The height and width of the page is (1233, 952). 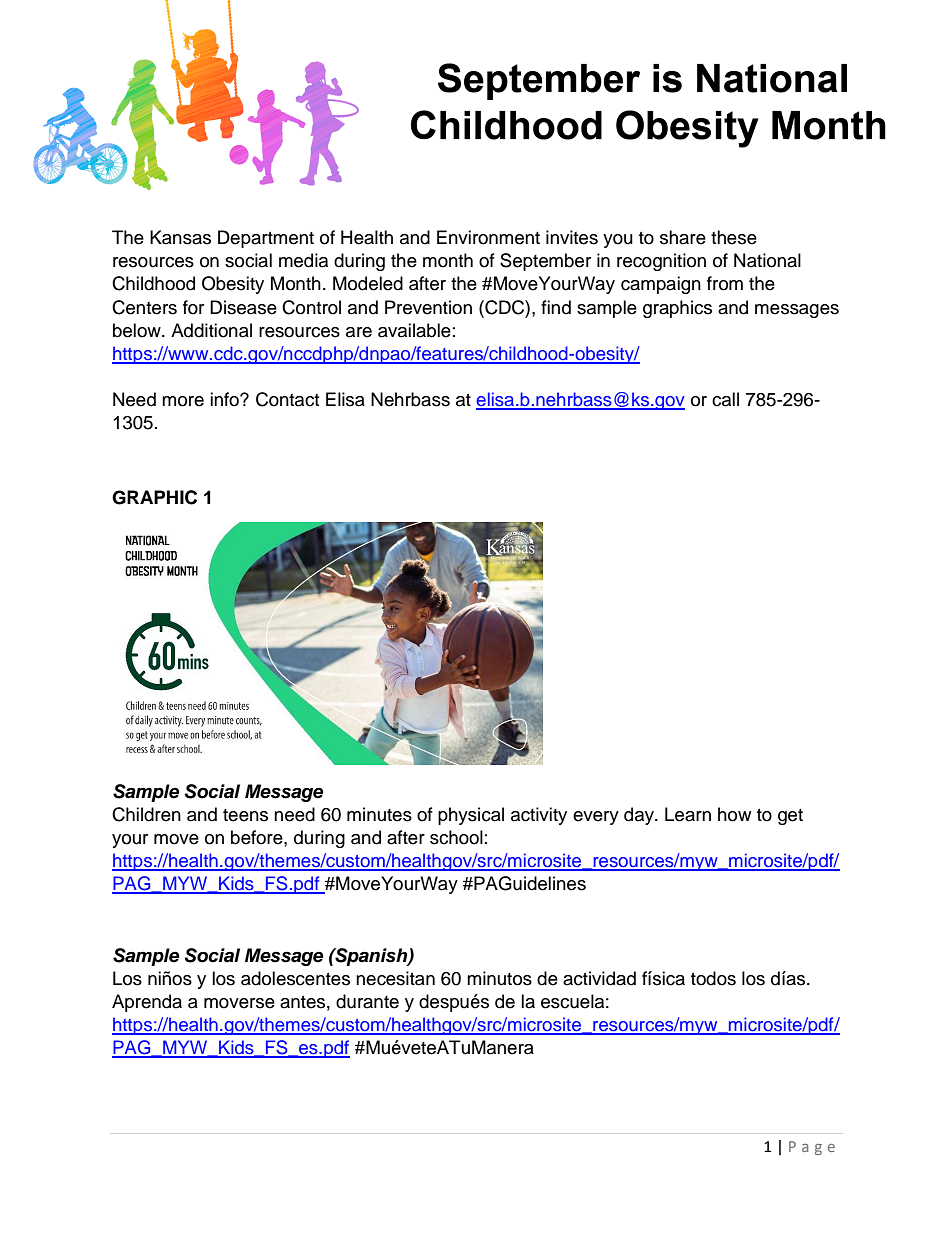 I want to click on call, so click(x=725, y=399).
